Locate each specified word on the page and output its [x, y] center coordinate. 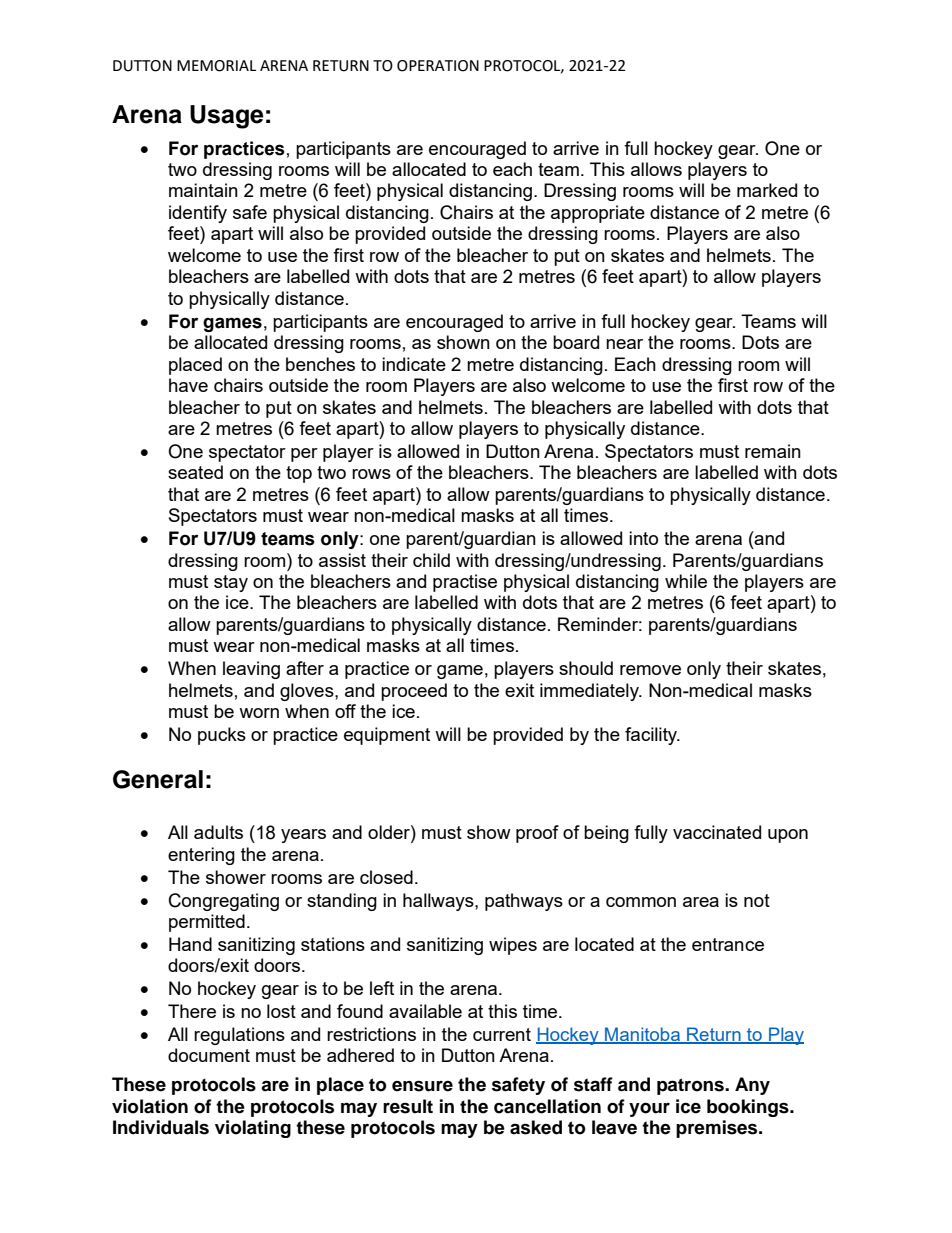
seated [195, 472]
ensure [422, 1086]
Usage [227, 117]
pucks [222, 736]
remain [773, 451]
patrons [691, 1086]
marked [767, 190]
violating [253, 1129]
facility [652, 736]
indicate [414, 364]
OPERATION [438, 66]
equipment [387, 736]
